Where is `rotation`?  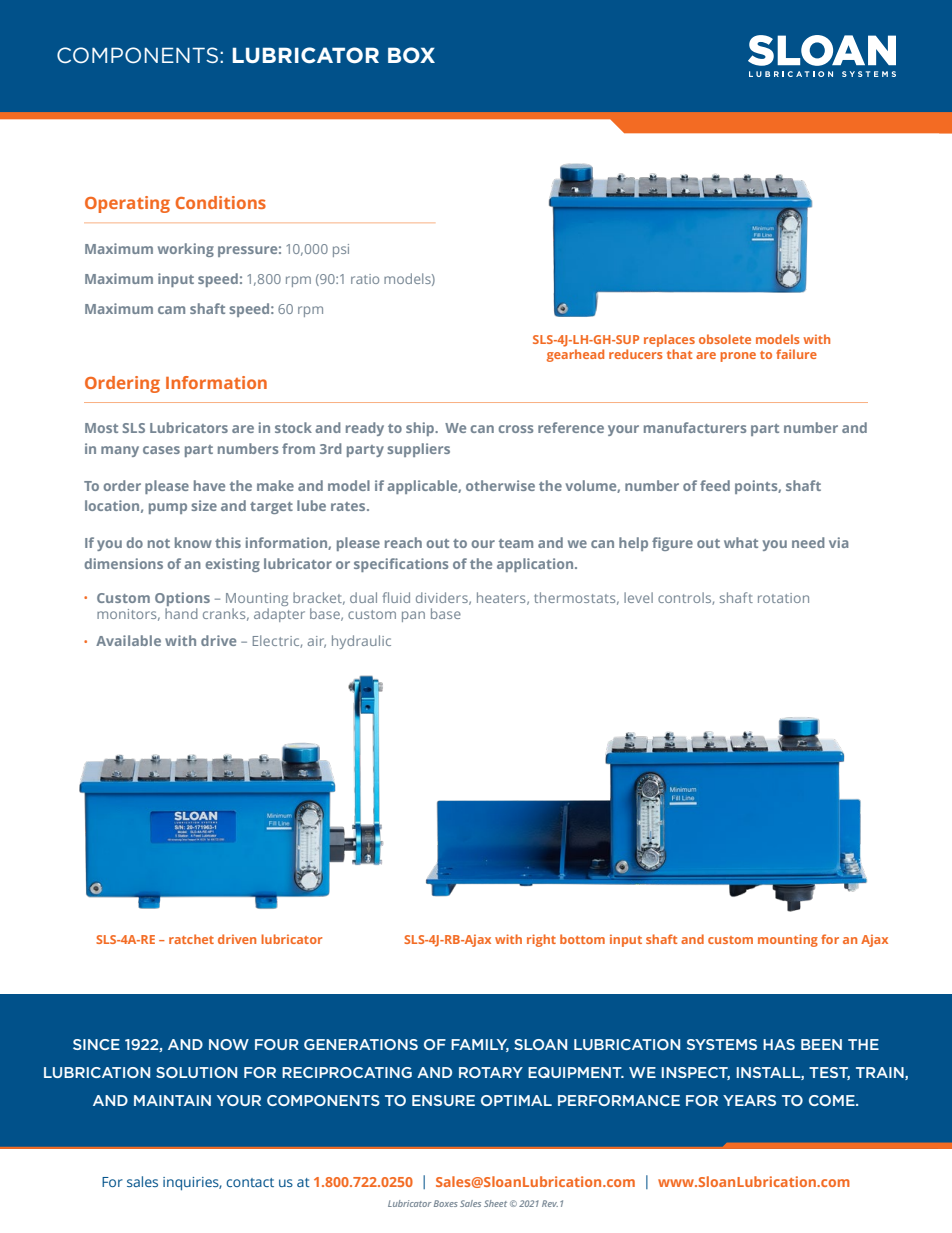
rotation is located at coordinates (783, 598).
